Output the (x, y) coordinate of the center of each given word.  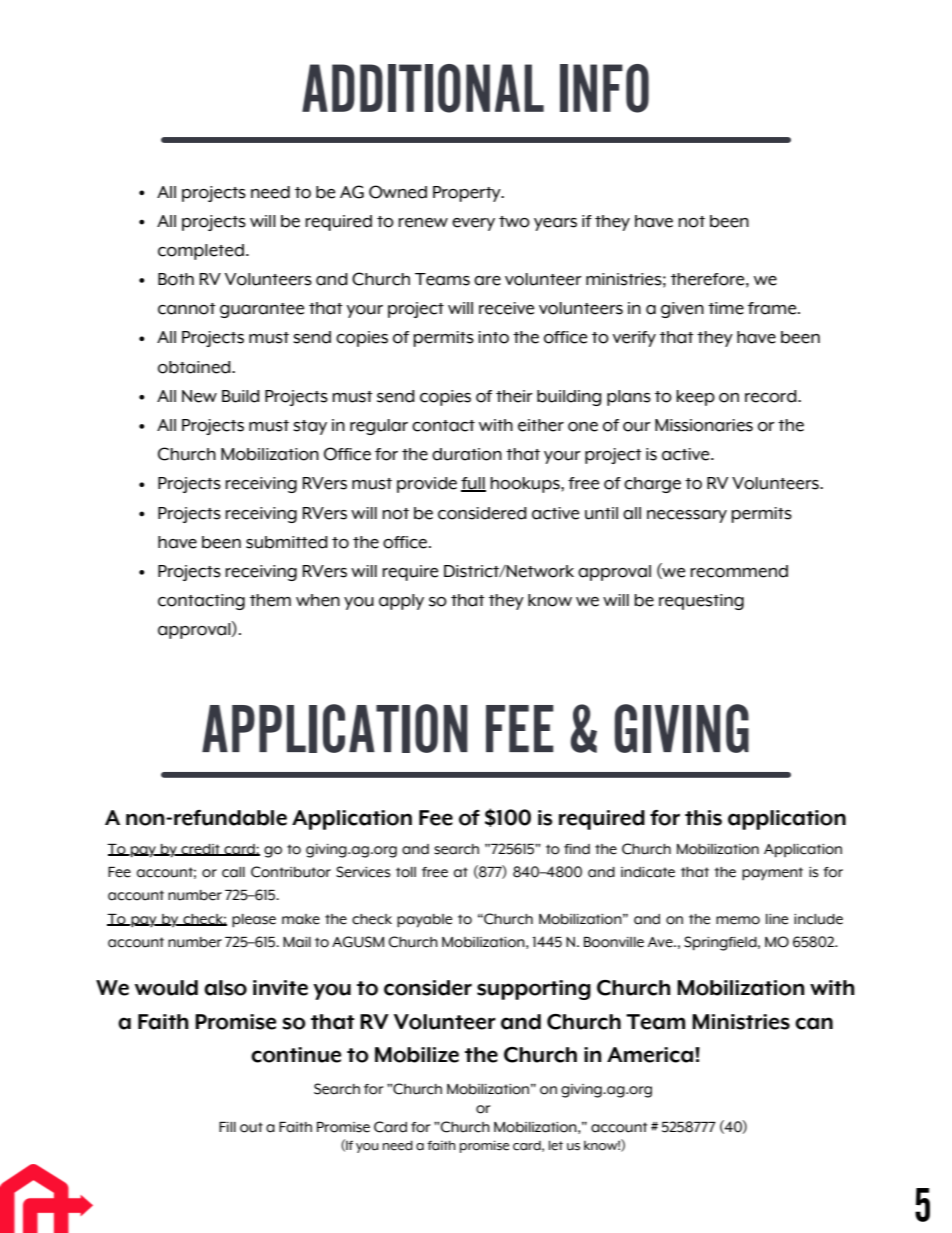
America (650, 1055)
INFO (604, 88)
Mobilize (417, 1055)
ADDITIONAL (423, 88)
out (251, 1127)
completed (201, 252)
